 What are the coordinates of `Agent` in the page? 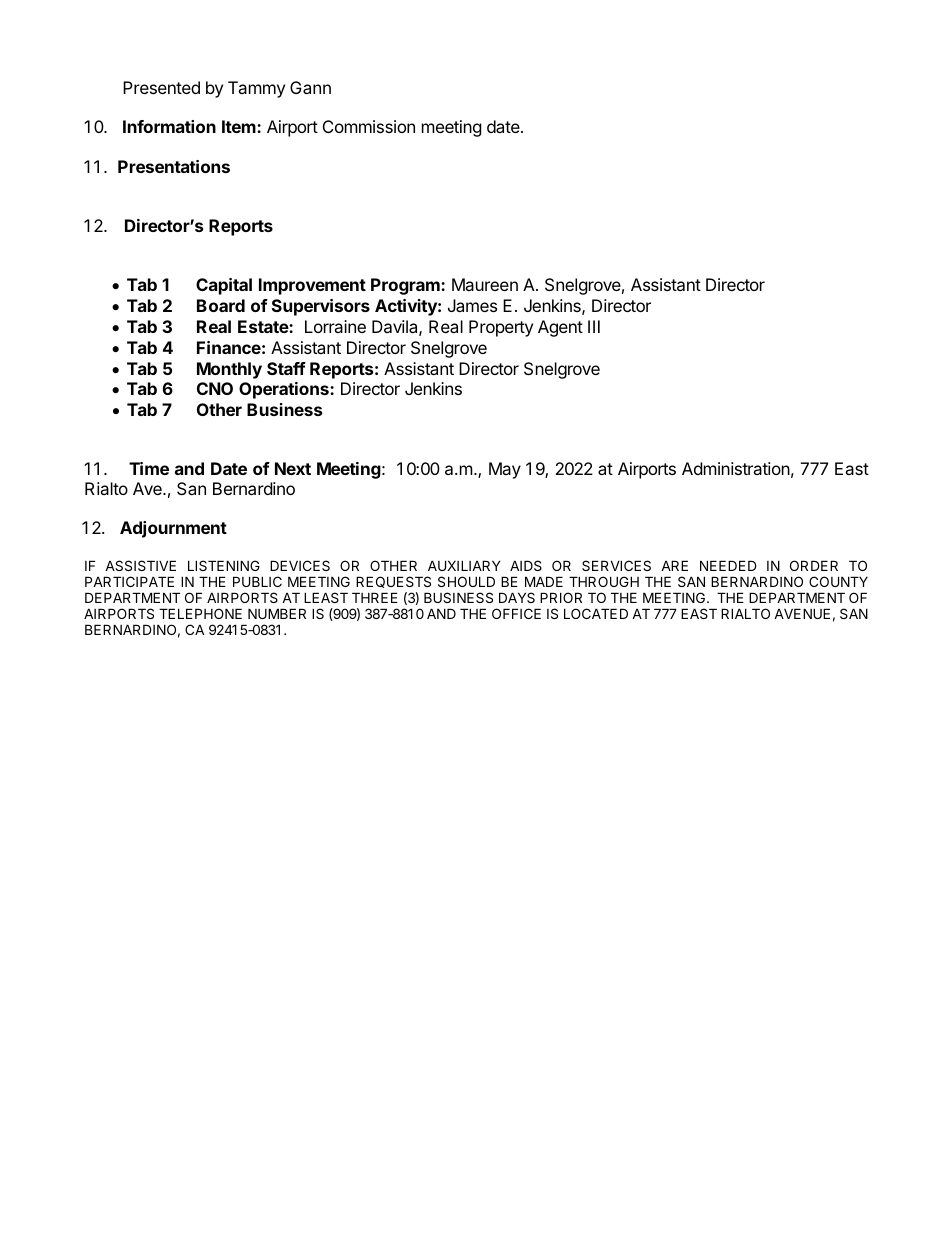 It's located at (560, 328).
